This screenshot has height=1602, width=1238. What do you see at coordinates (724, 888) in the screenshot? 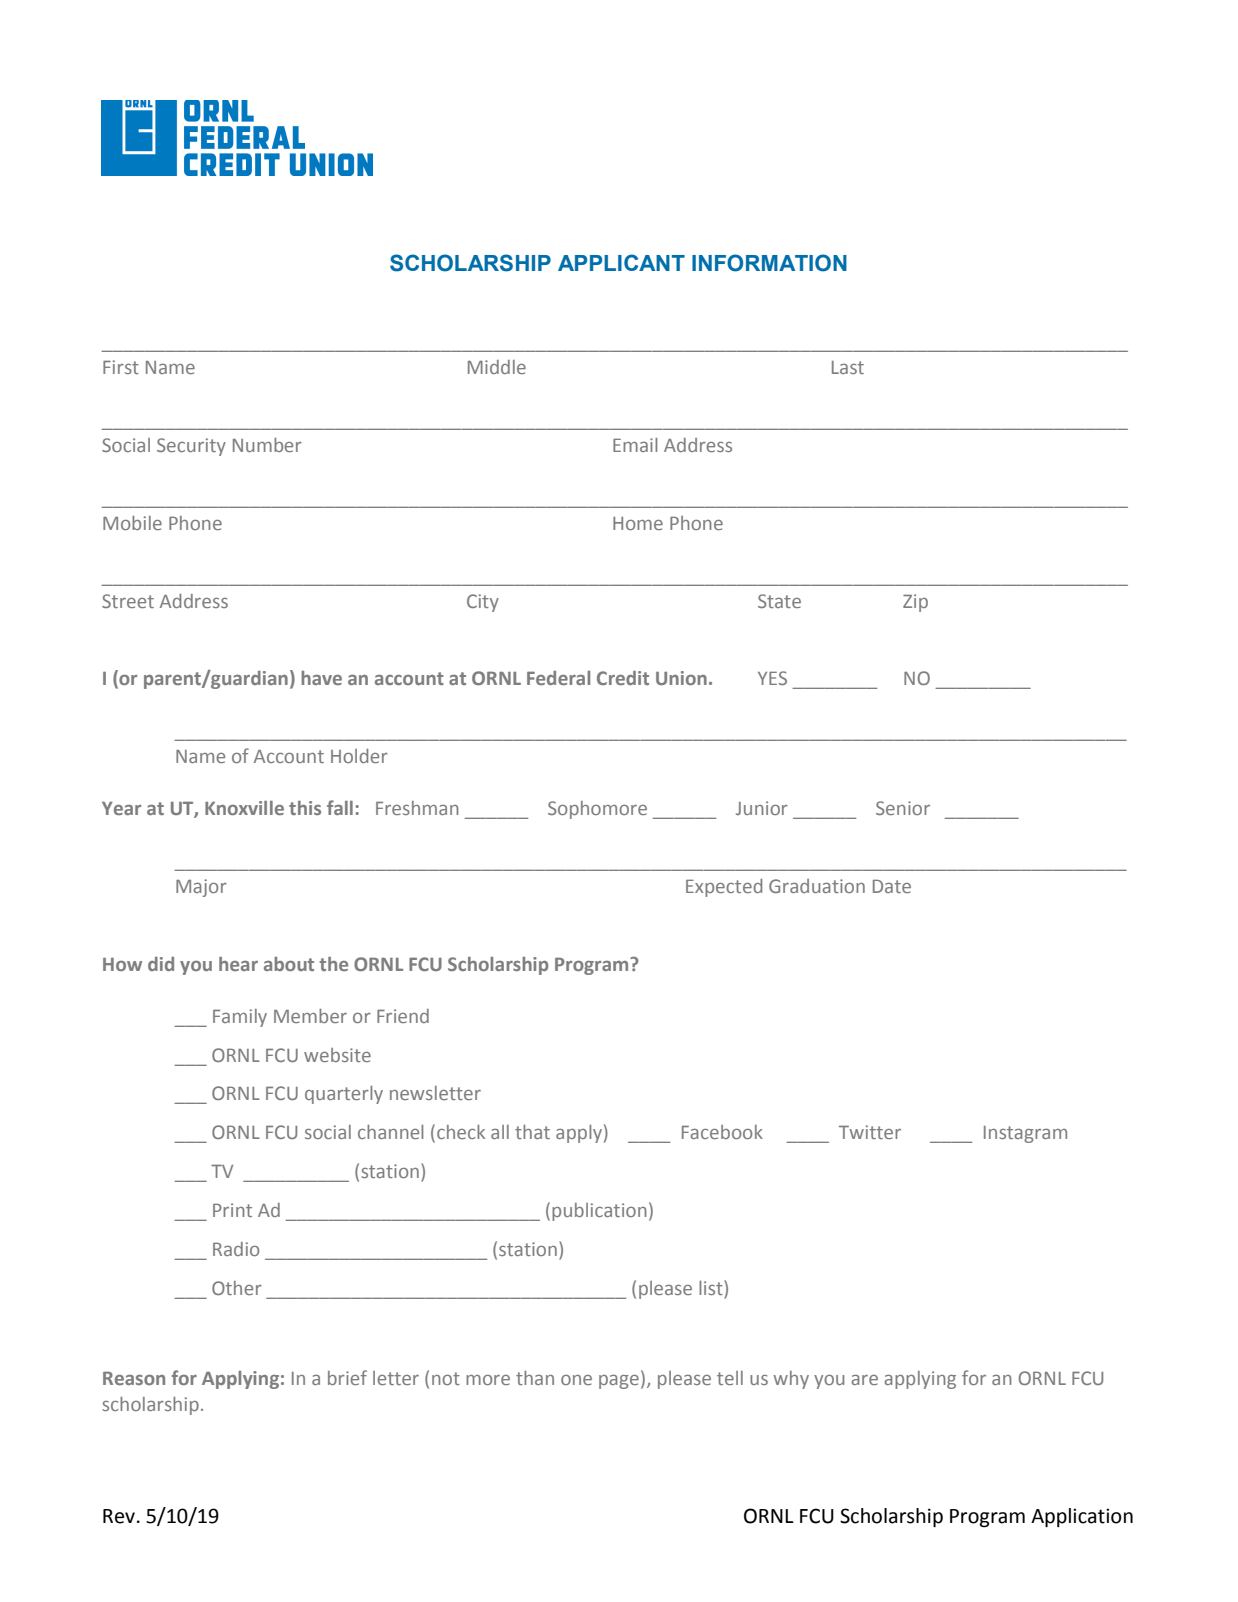
I see `Expected` at bounding box center [724, 888].
